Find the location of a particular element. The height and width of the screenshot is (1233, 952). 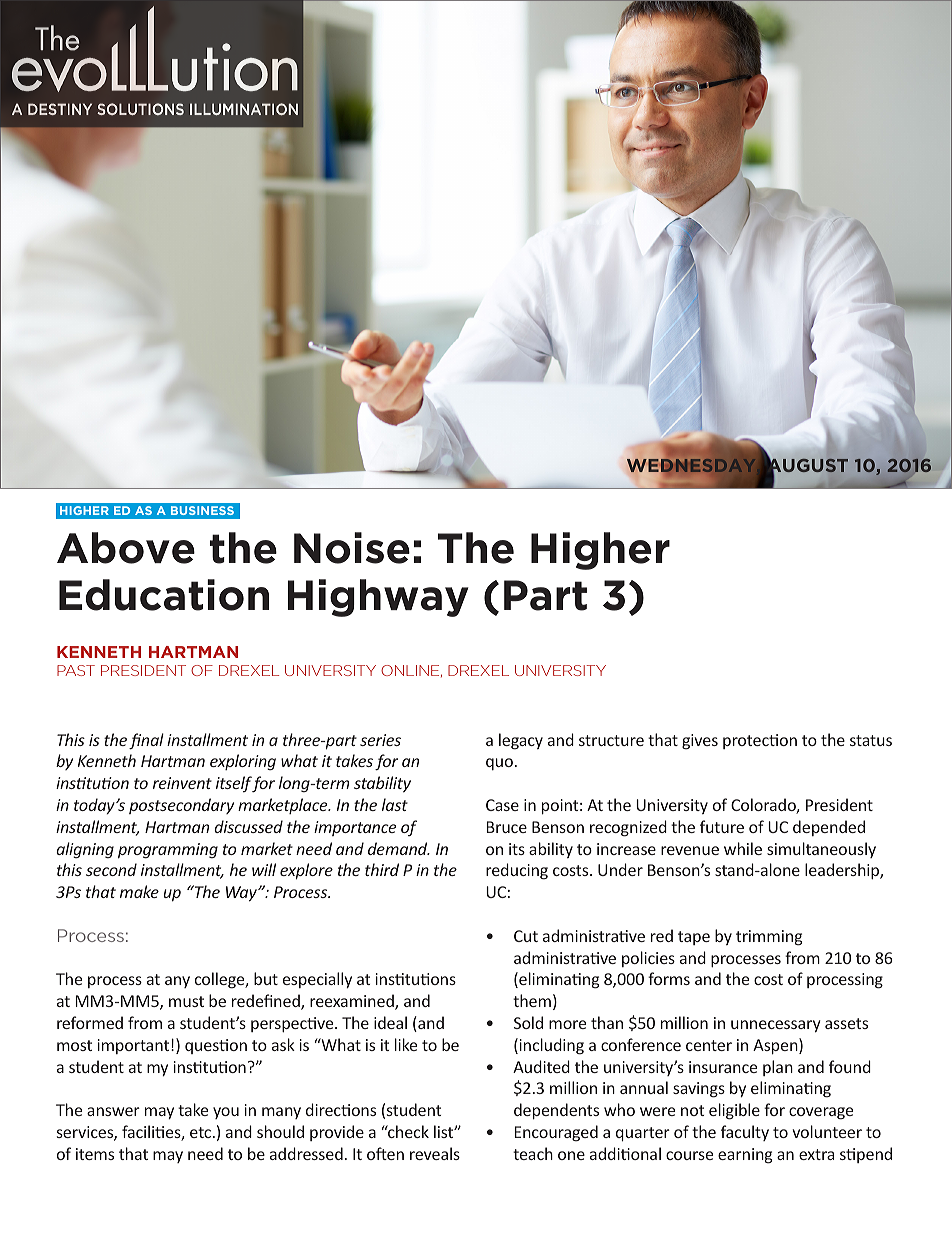

them is located at coordinates (532, 1000).
